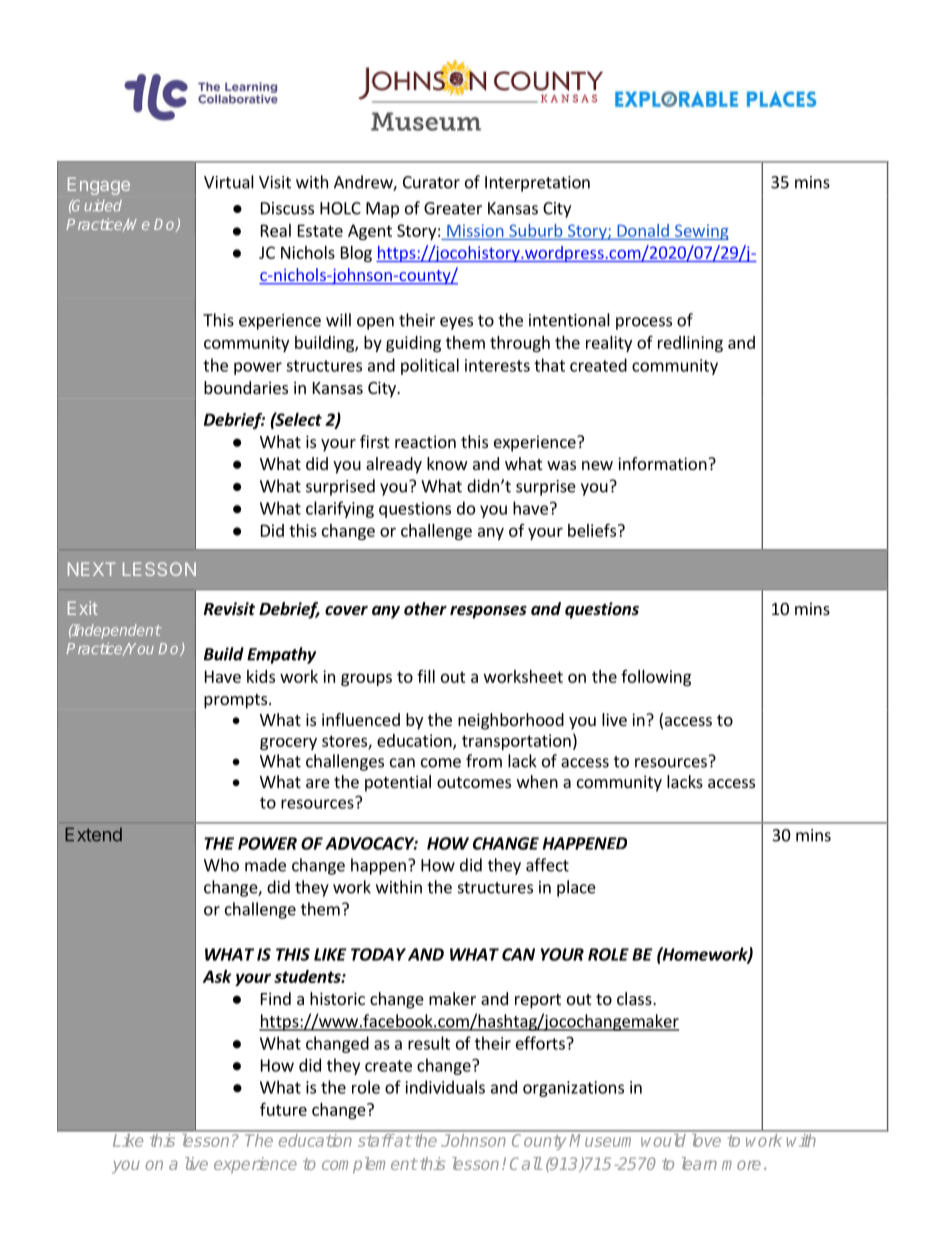  I want to click on Guided, so click(96, 205).
